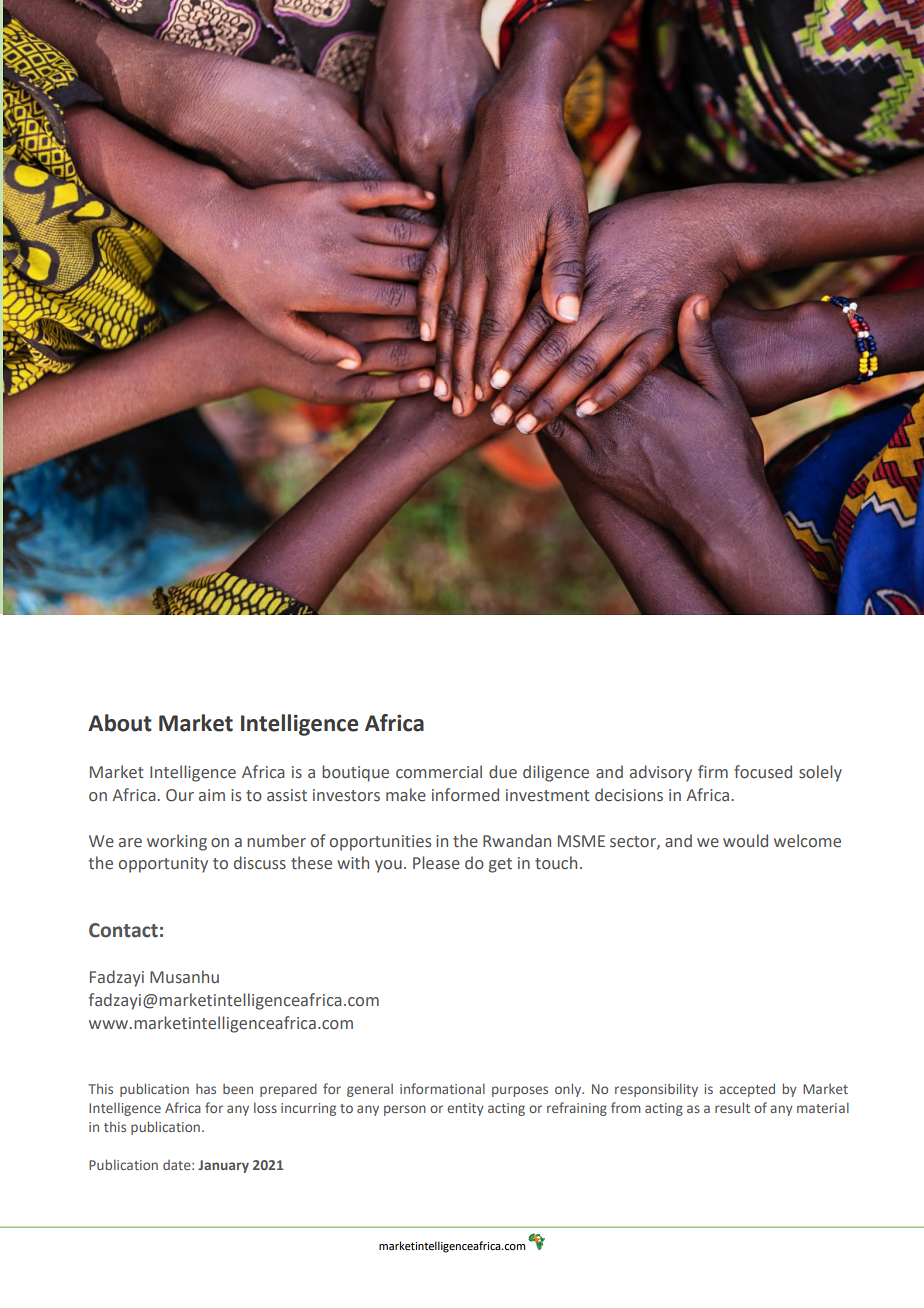  Describe the element at coordinates (223, 1166) in the document. I see `January` at that location.
